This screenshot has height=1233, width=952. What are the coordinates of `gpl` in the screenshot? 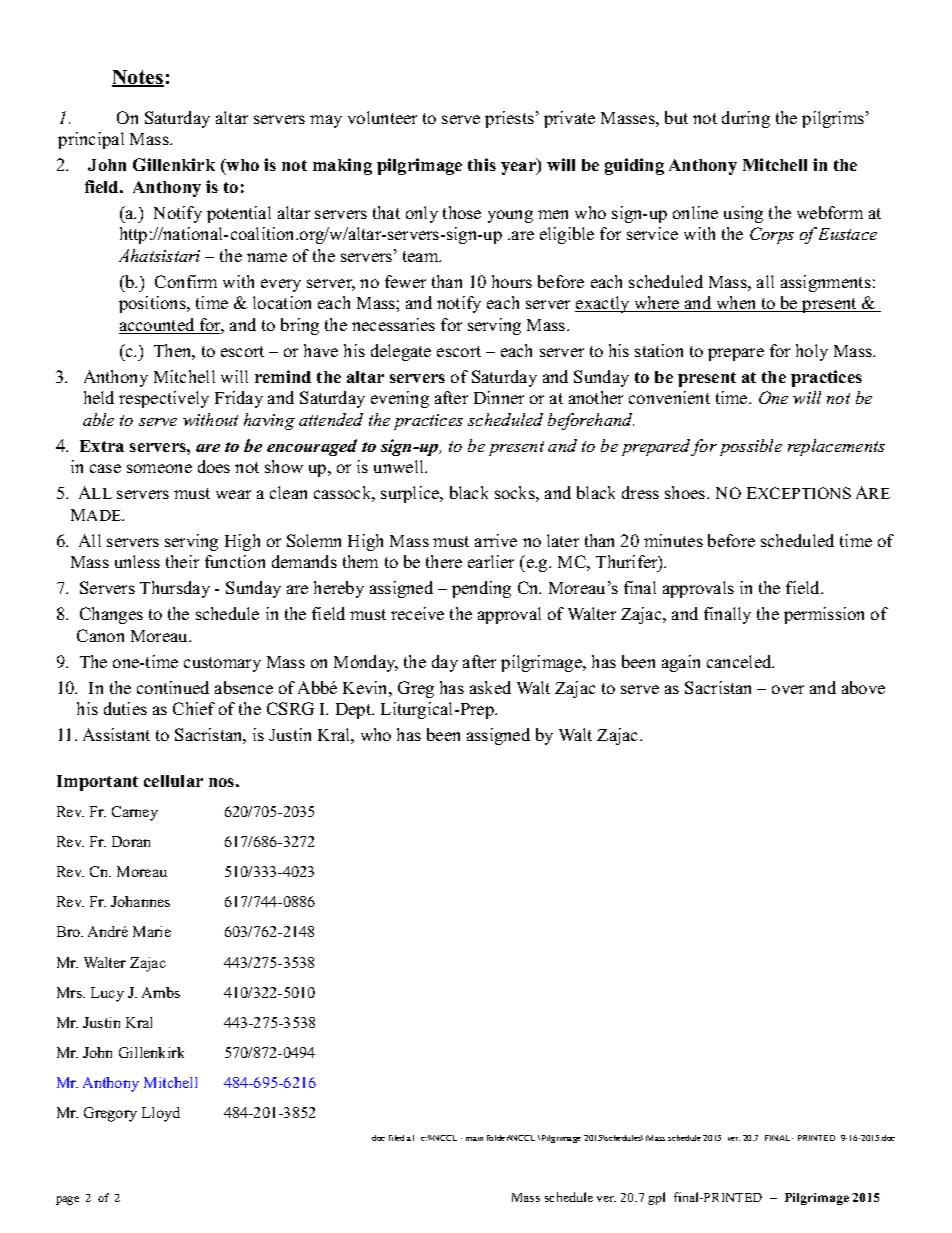 It's located at (656, 1198).
